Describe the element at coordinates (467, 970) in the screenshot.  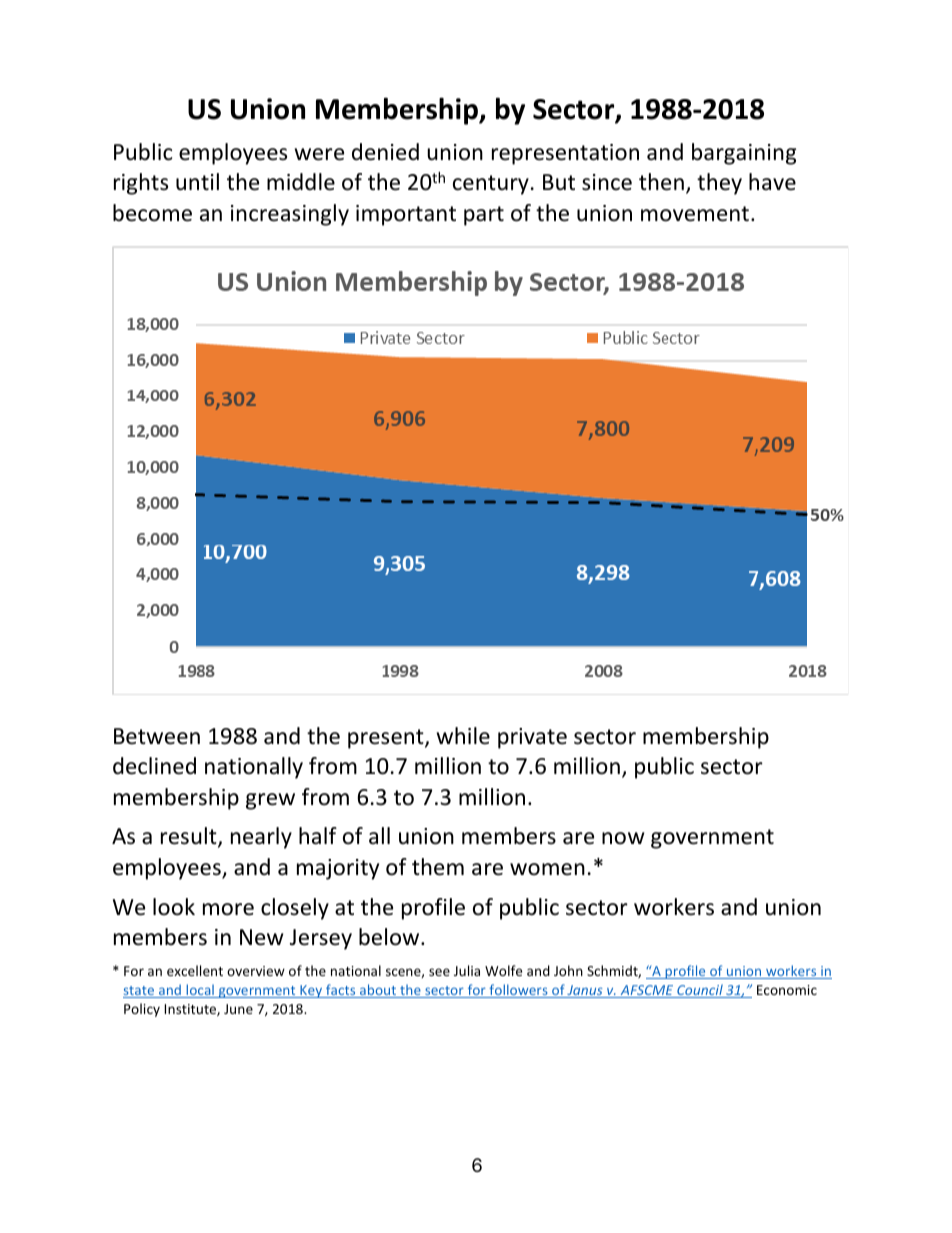
I see `Julia` at that location.
